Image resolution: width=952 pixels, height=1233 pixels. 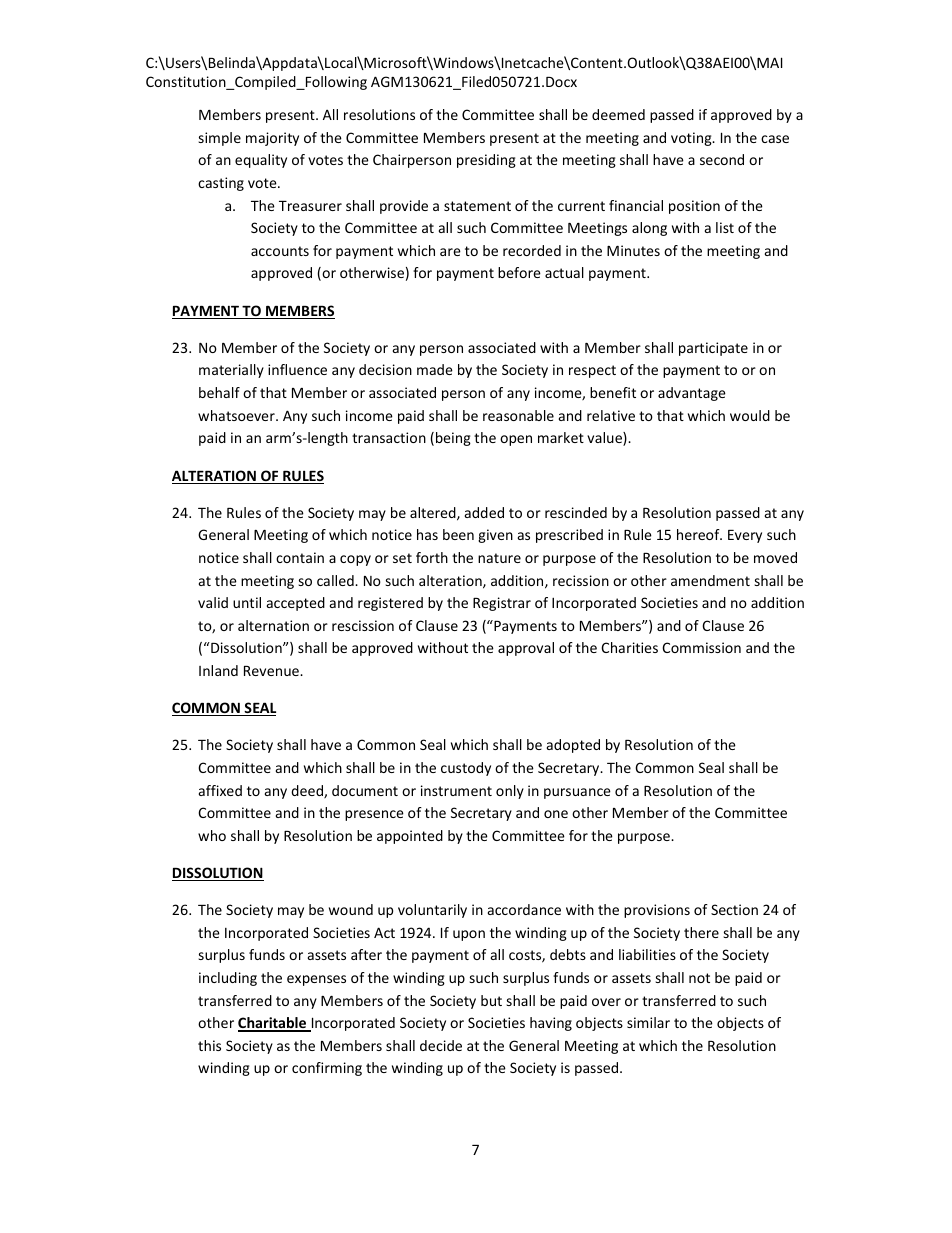 I want to click on presiding, so click(x=486, y=161).
